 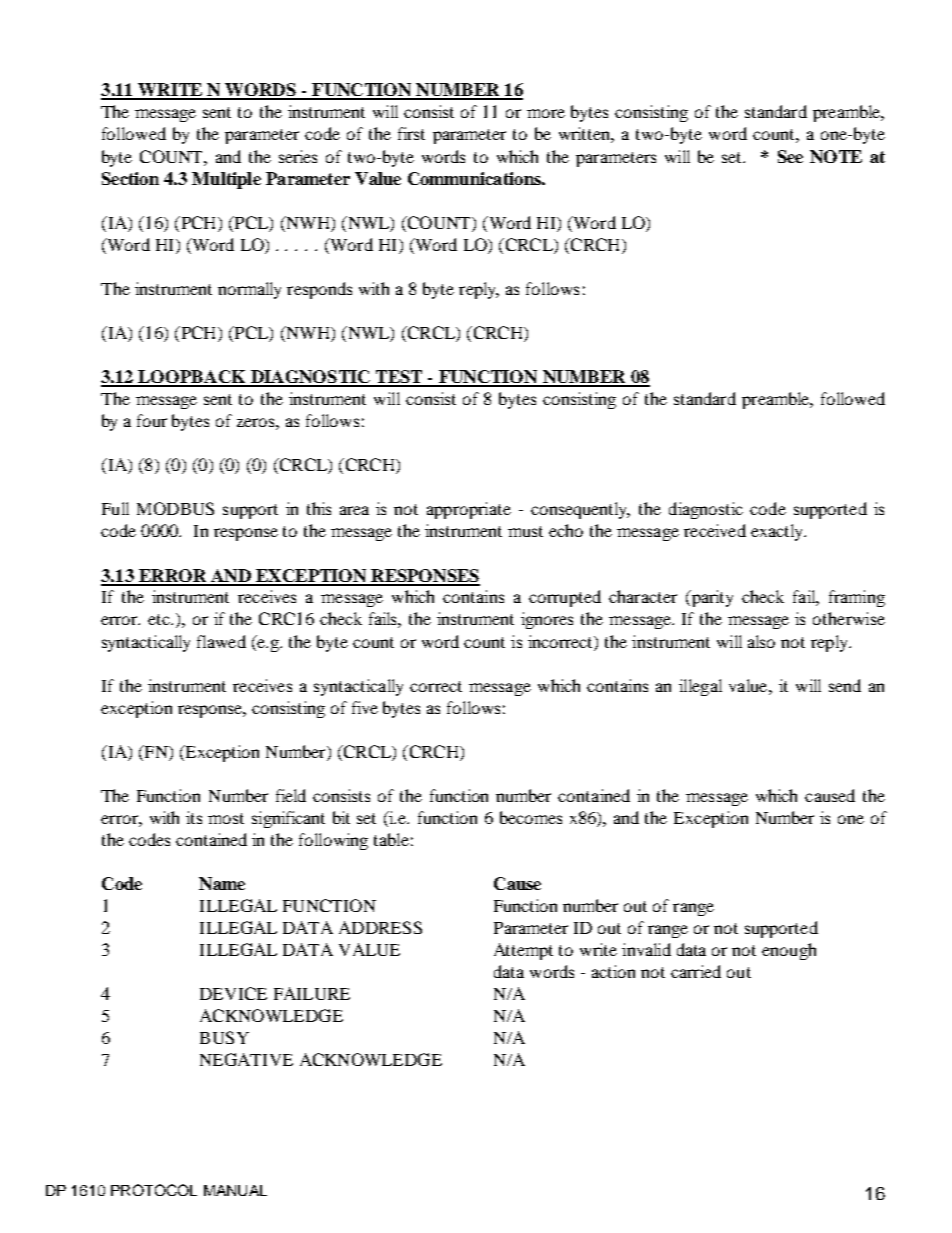 What do you see at coordinates (790, 156) in the page?
I see `See` at bounding box center [790, 156].
